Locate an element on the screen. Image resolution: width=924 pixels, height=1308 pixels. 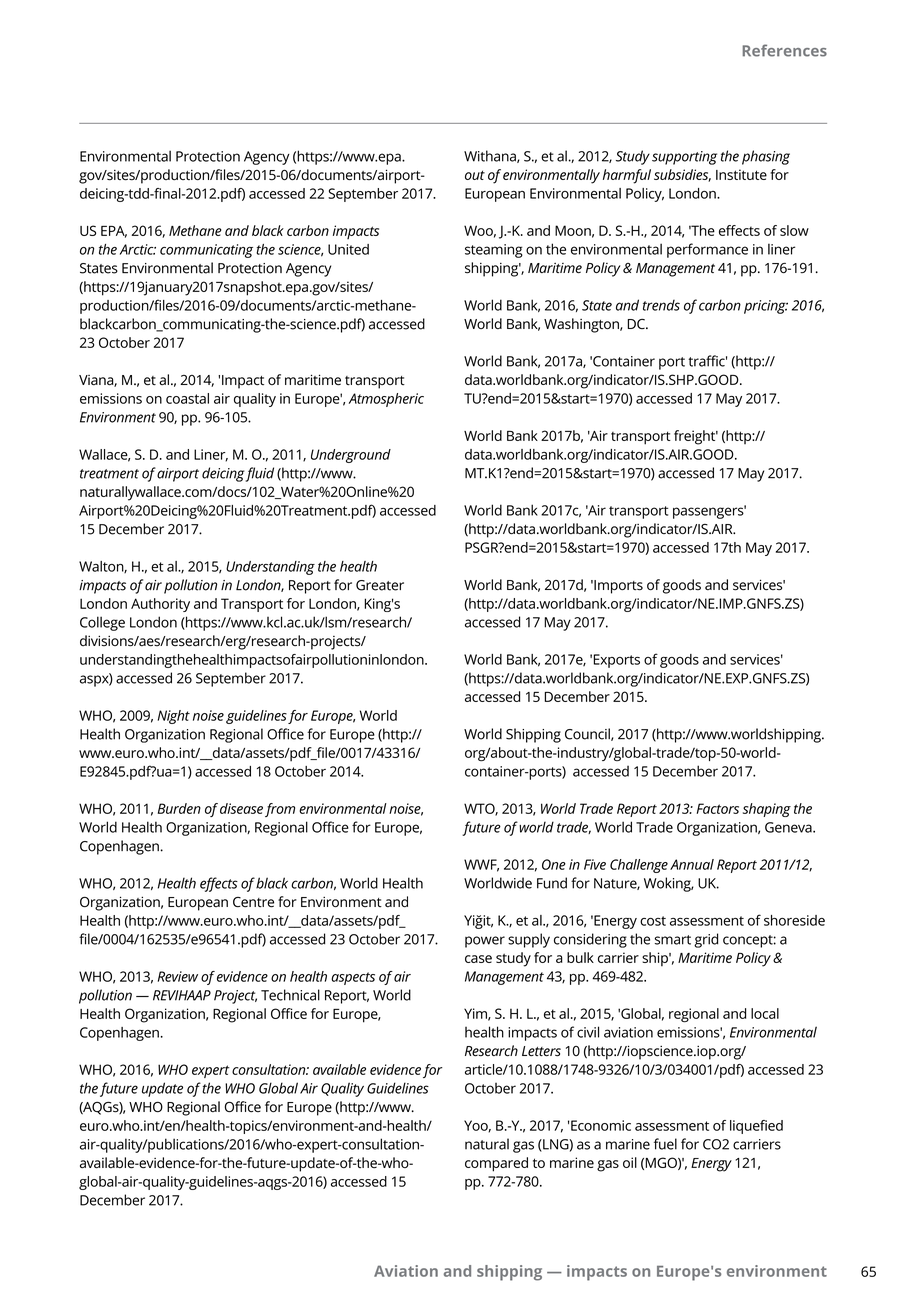
compared is located at coordinates (496, 1164).
